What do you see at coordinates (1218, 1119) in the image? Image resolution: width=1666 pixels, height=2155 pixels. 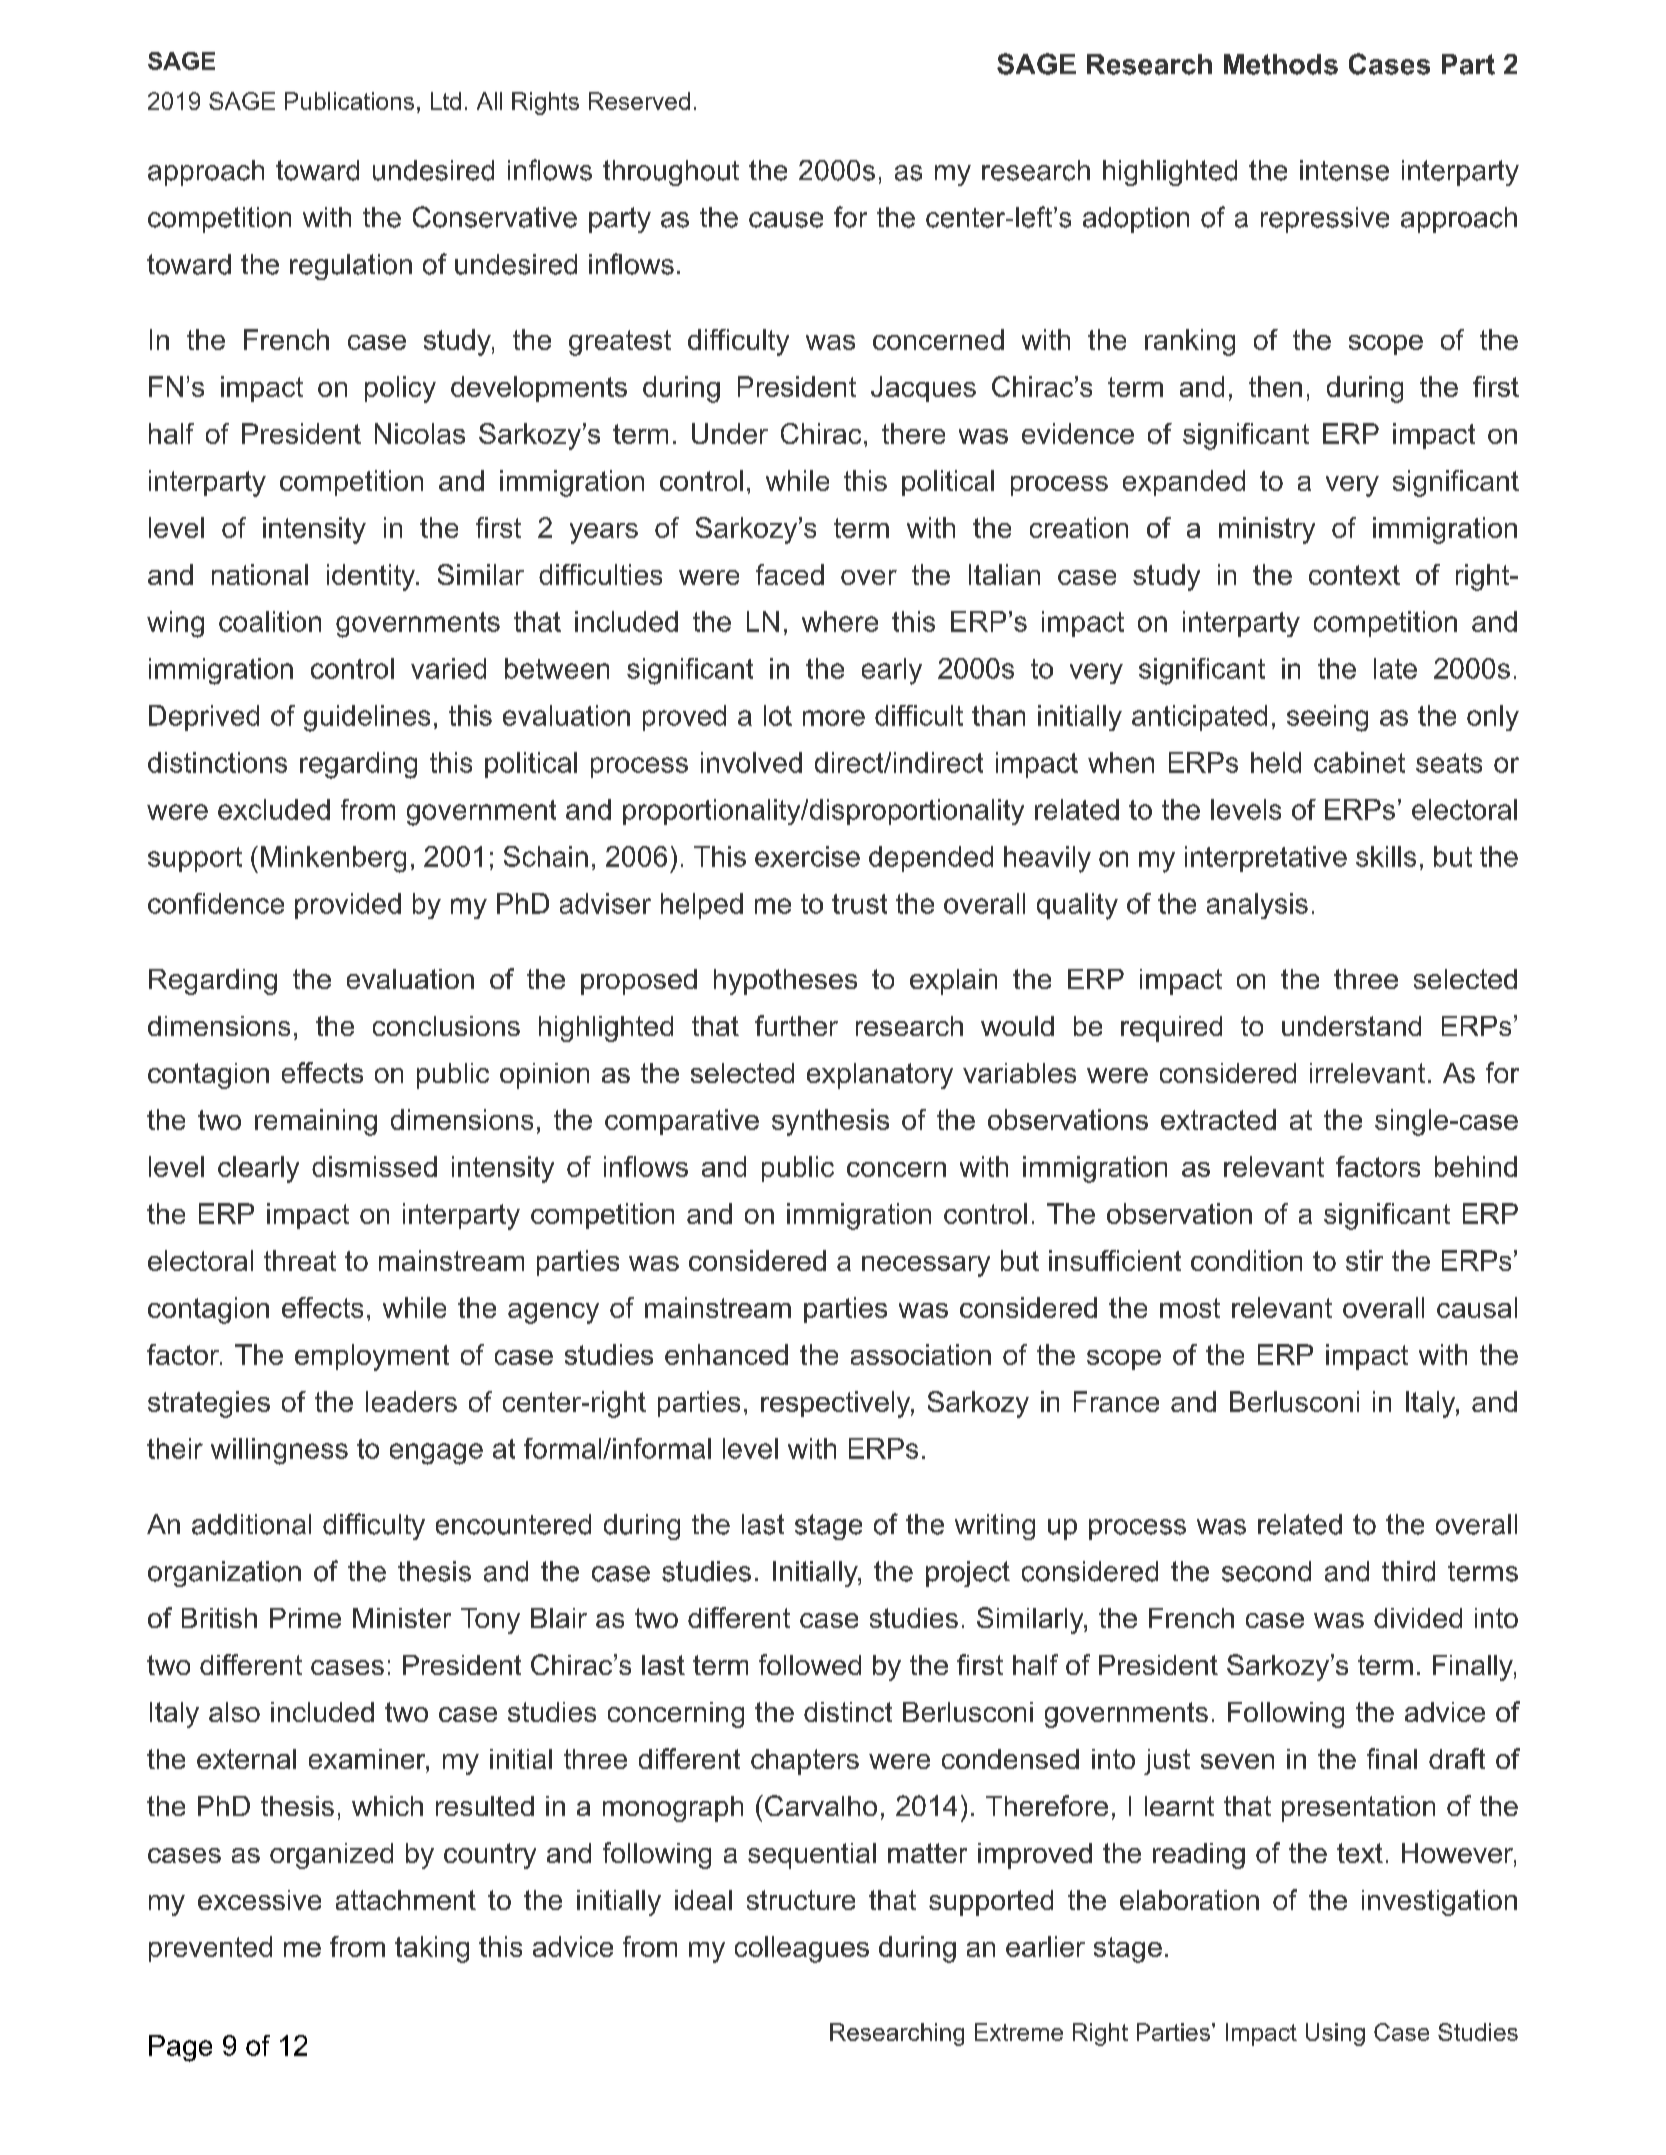 I see `extracted` at bounding box center [1218, 1119].
